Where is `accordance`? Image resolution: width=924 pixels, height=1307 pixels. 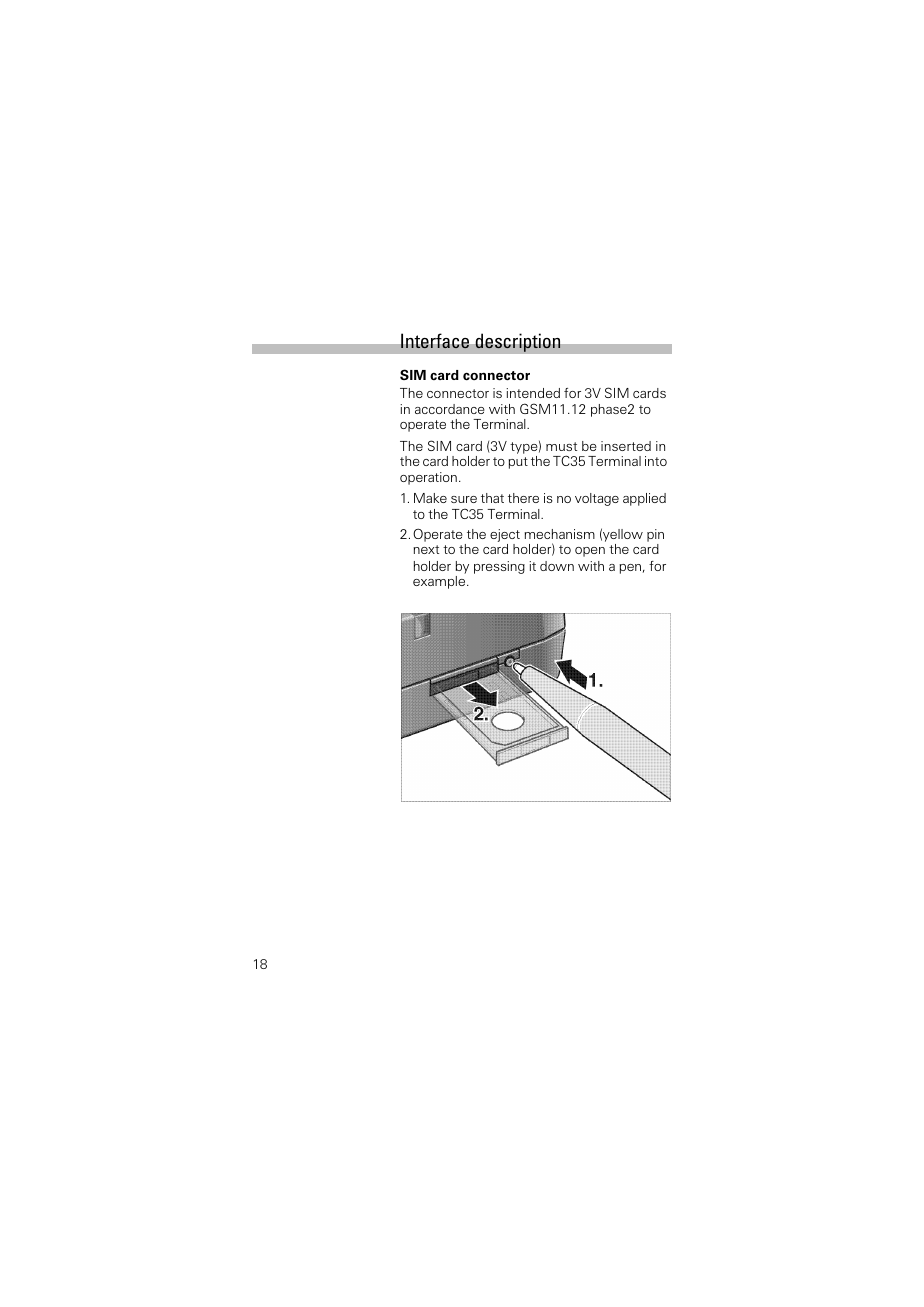
accordance is located at coordinates (450, 409).
